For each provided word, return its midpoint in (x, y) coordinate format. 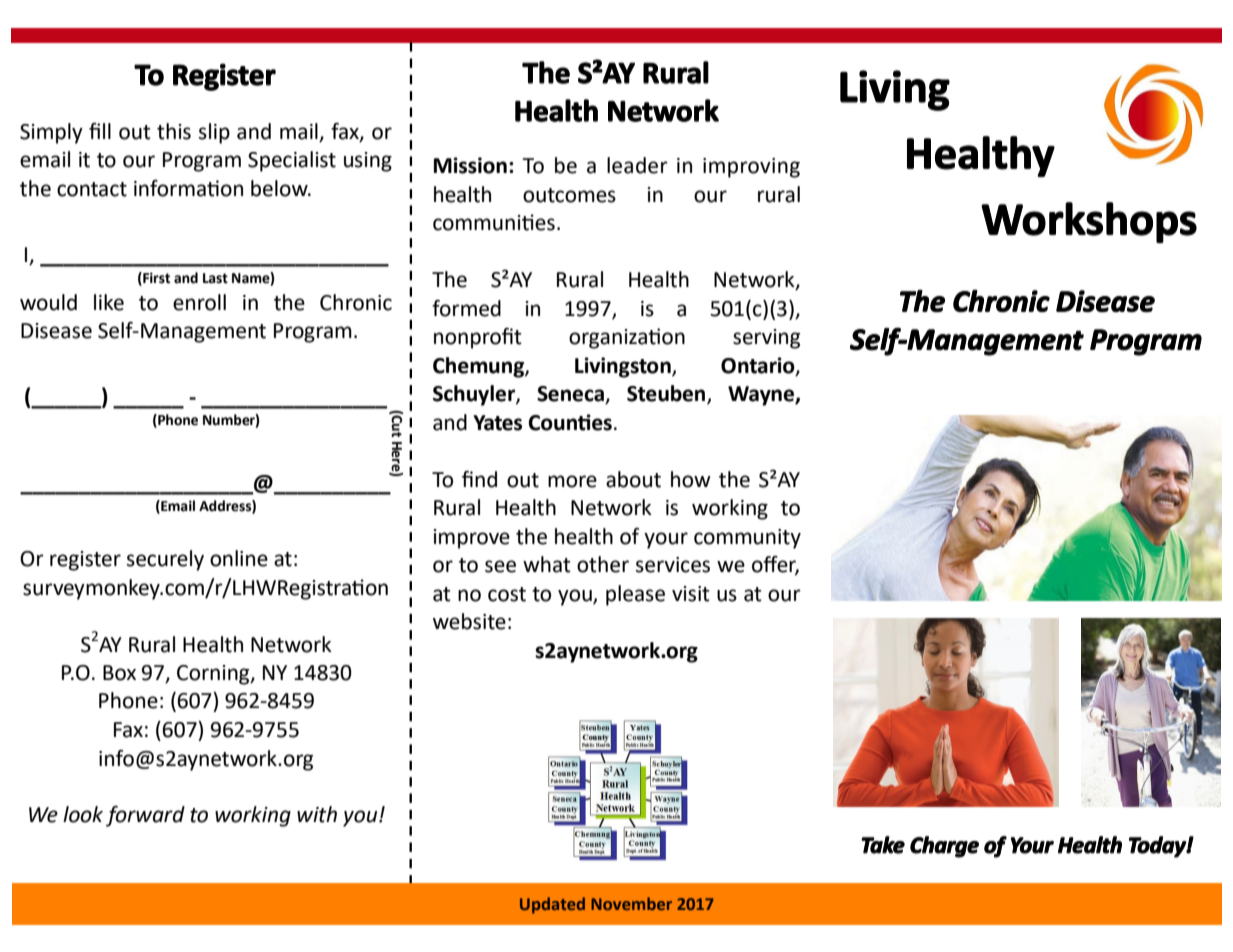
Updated (552, 905)
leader (637, 165)
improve (472, 539)
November (631, 903)
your (666, 540)
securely (165, 560)
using (368, 162)
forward (145, 816)
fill (100, 131)
